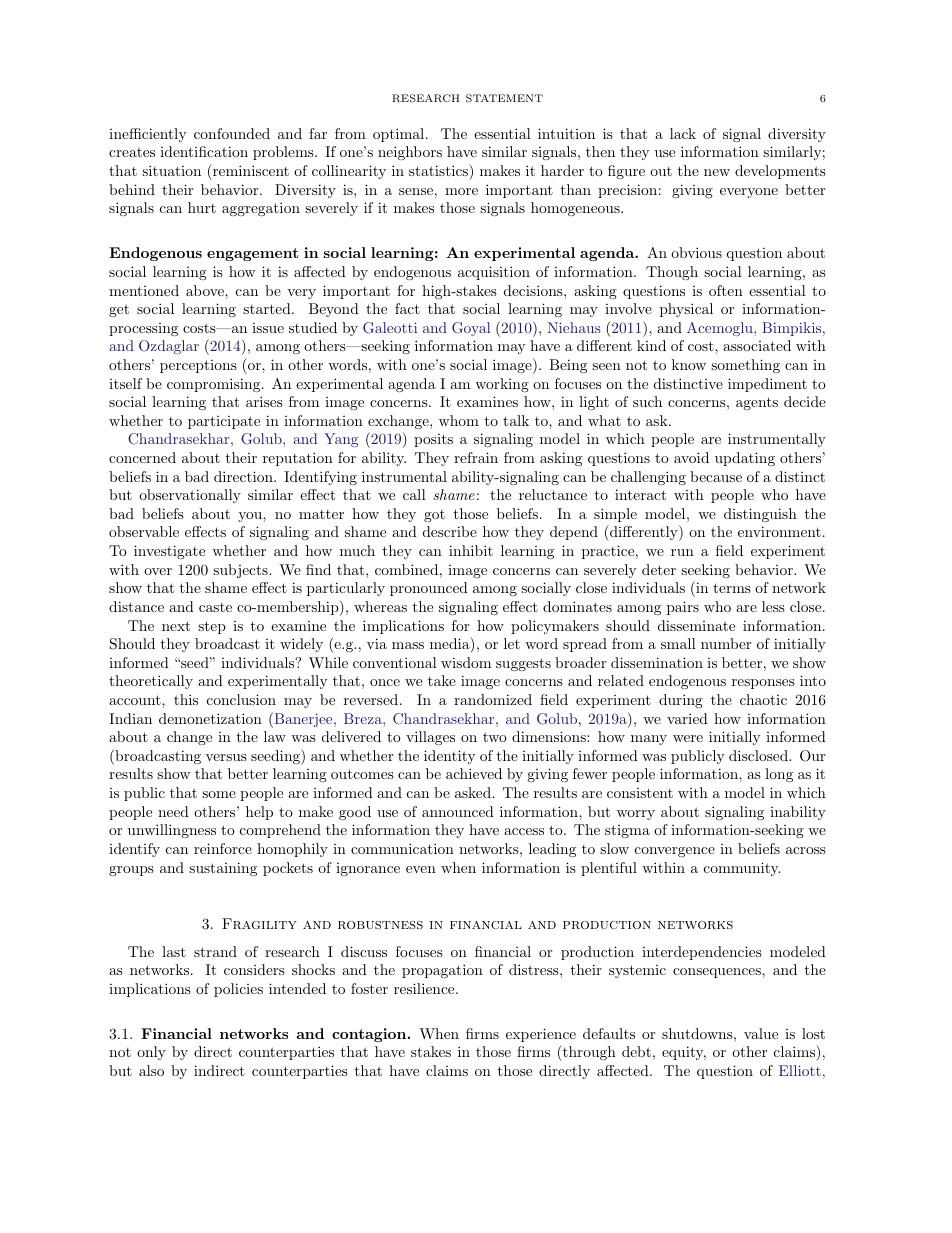  Describe the element at coordinates (224, 422) in the screenshot. I see `participate` at that location.
